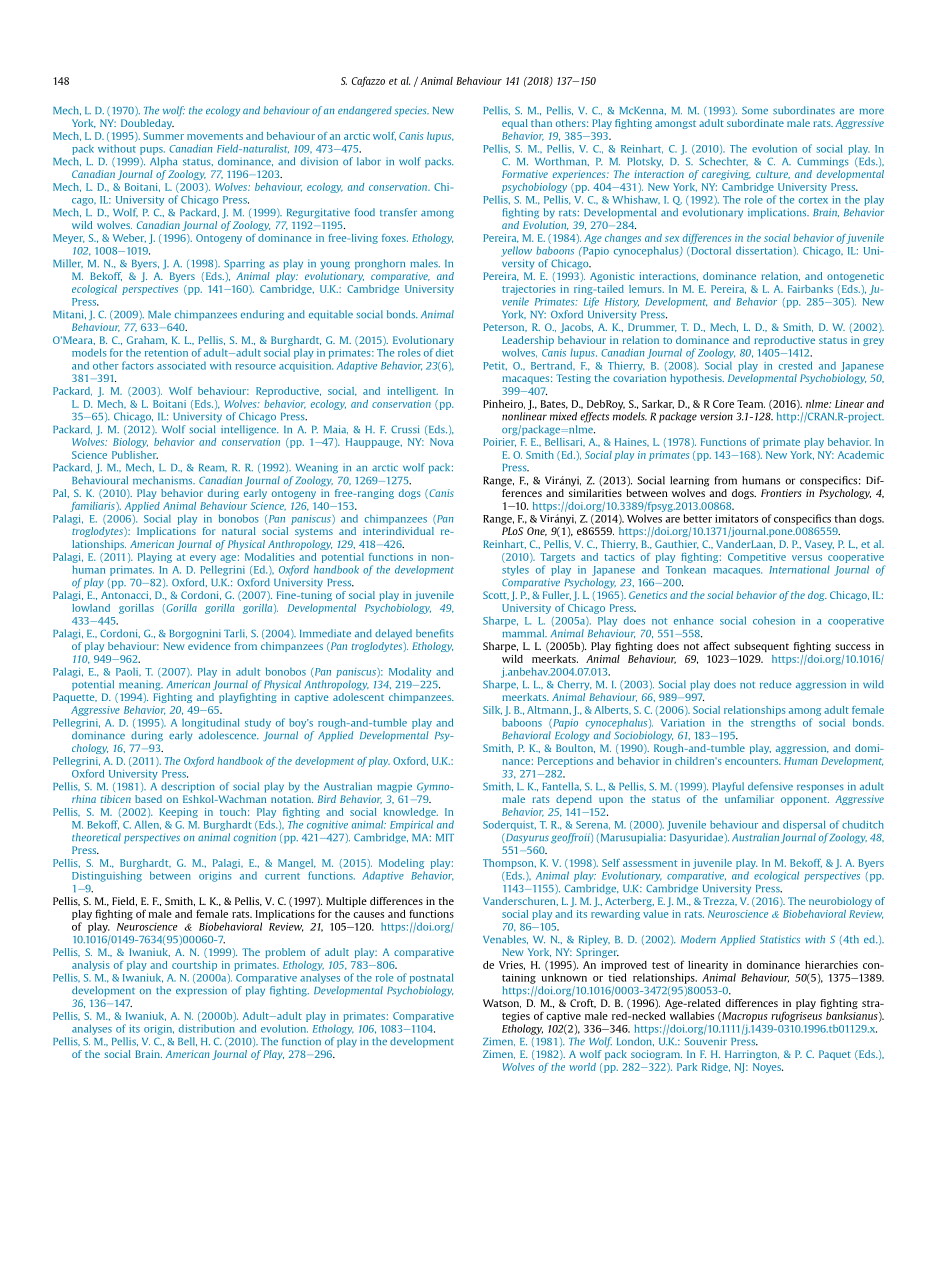  Describe the element at coordinates (492, 710) in the screenshot. I see `Silk` at that location.
